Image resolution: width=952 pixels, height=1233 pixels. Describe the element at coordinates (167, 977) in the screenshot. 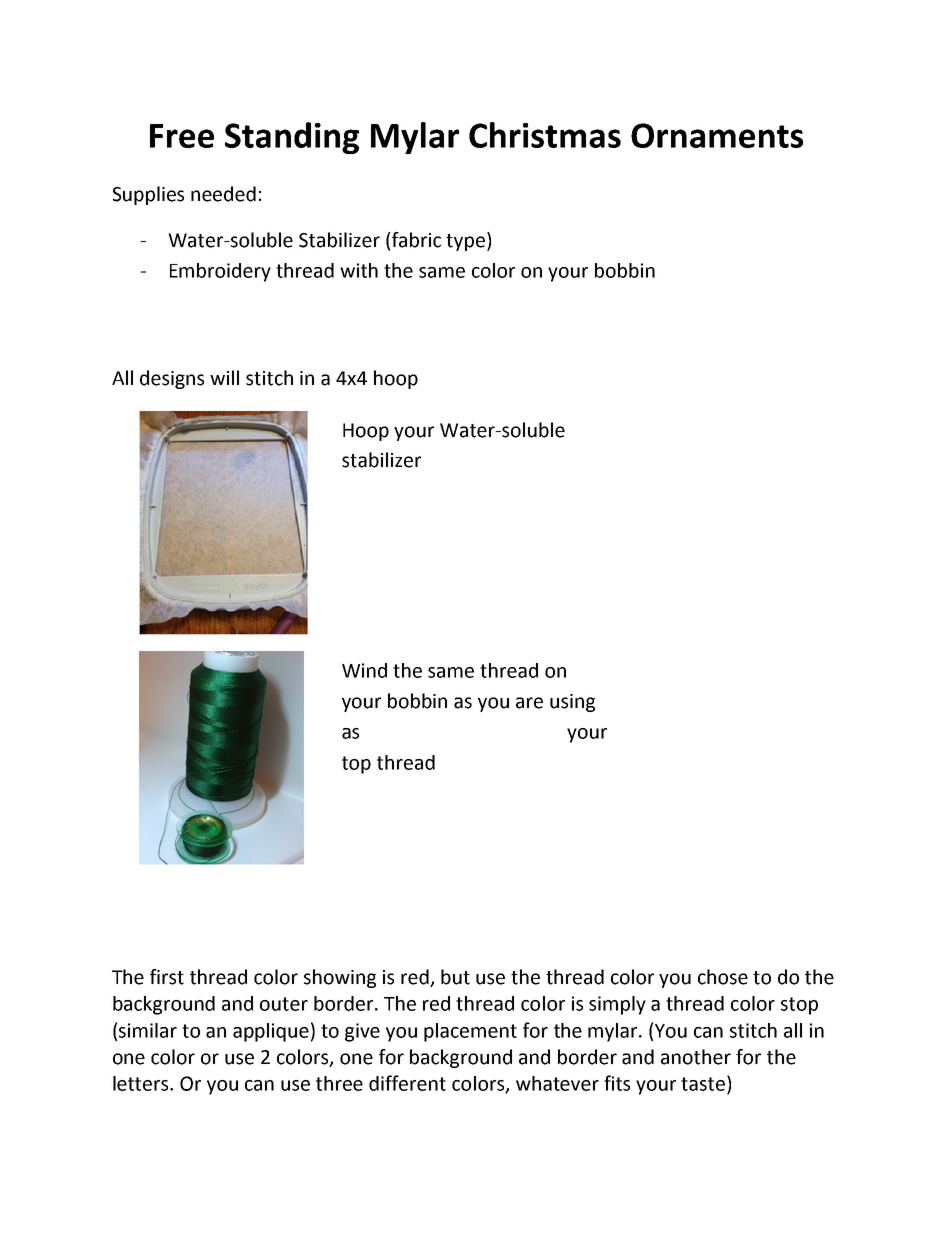

I see `first` at that location.
